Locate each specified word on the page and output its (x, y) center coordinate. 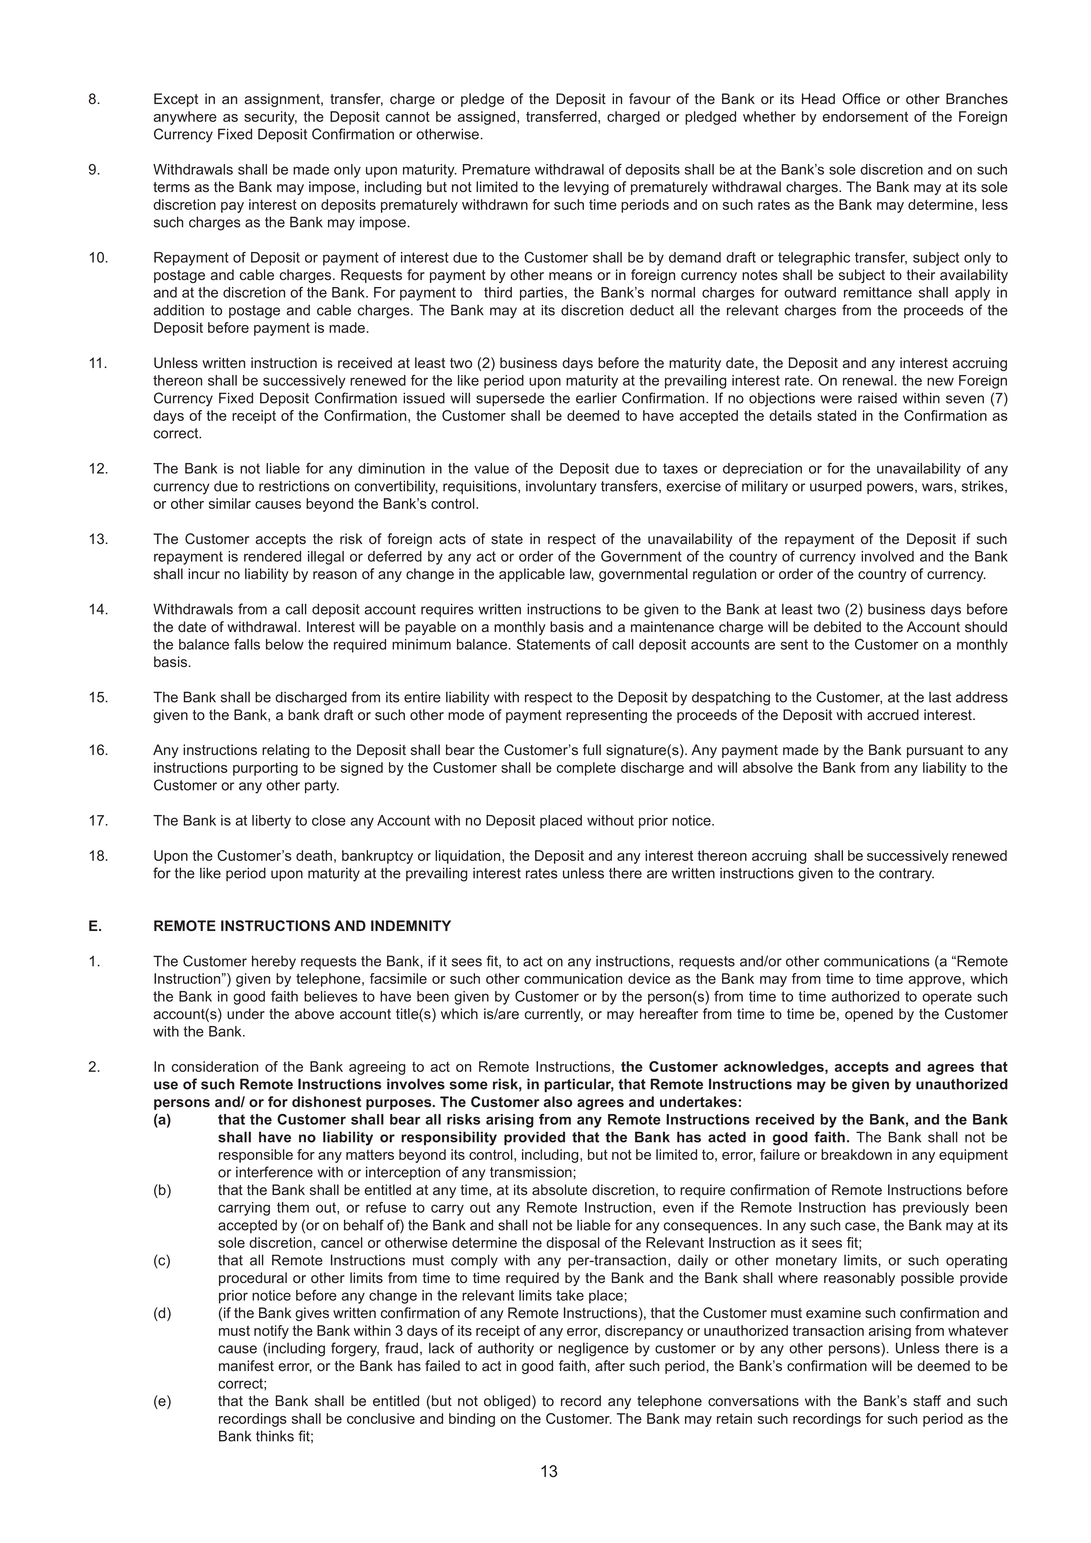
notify (271, 1332)
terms (171, 187)
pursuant (935, 751)
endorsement (865, 116)
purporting (265, 769)
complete (586, 769)
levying (586, 188)
